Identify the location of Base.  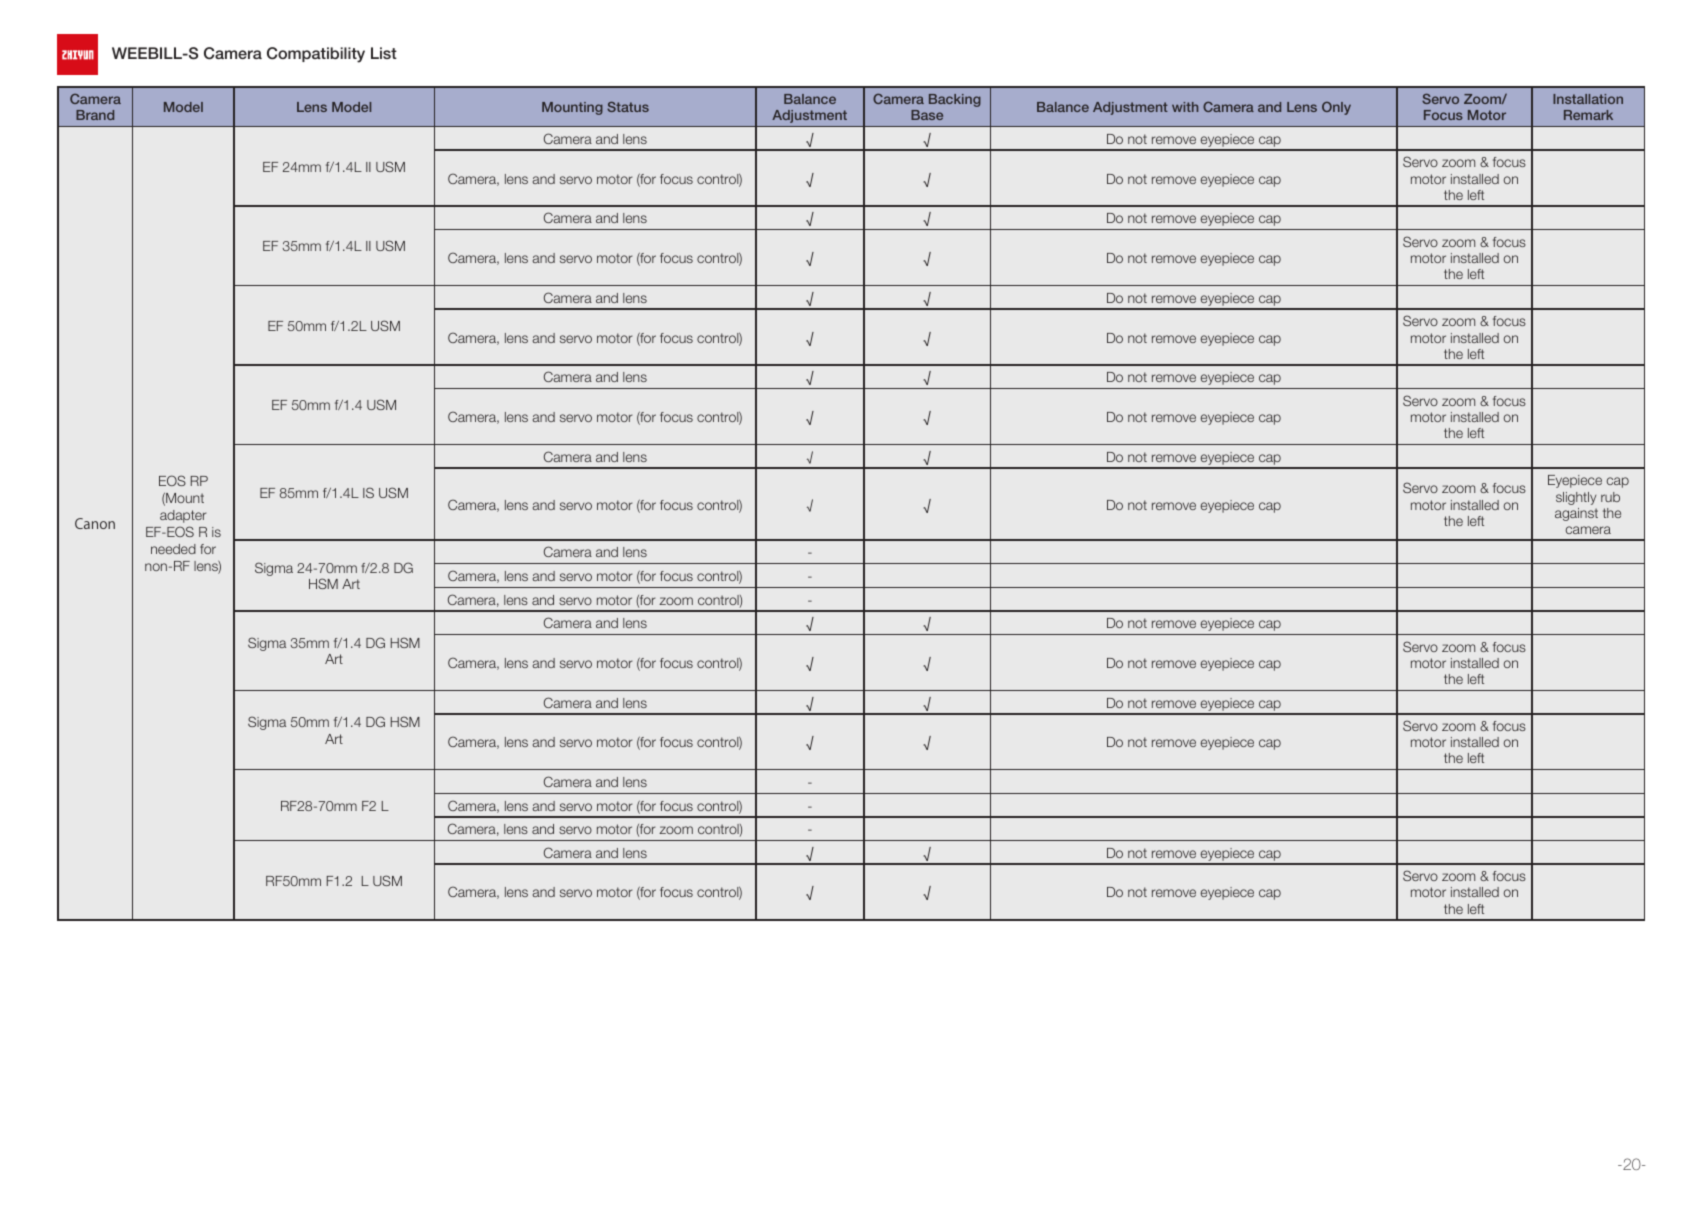
(927, 115).
